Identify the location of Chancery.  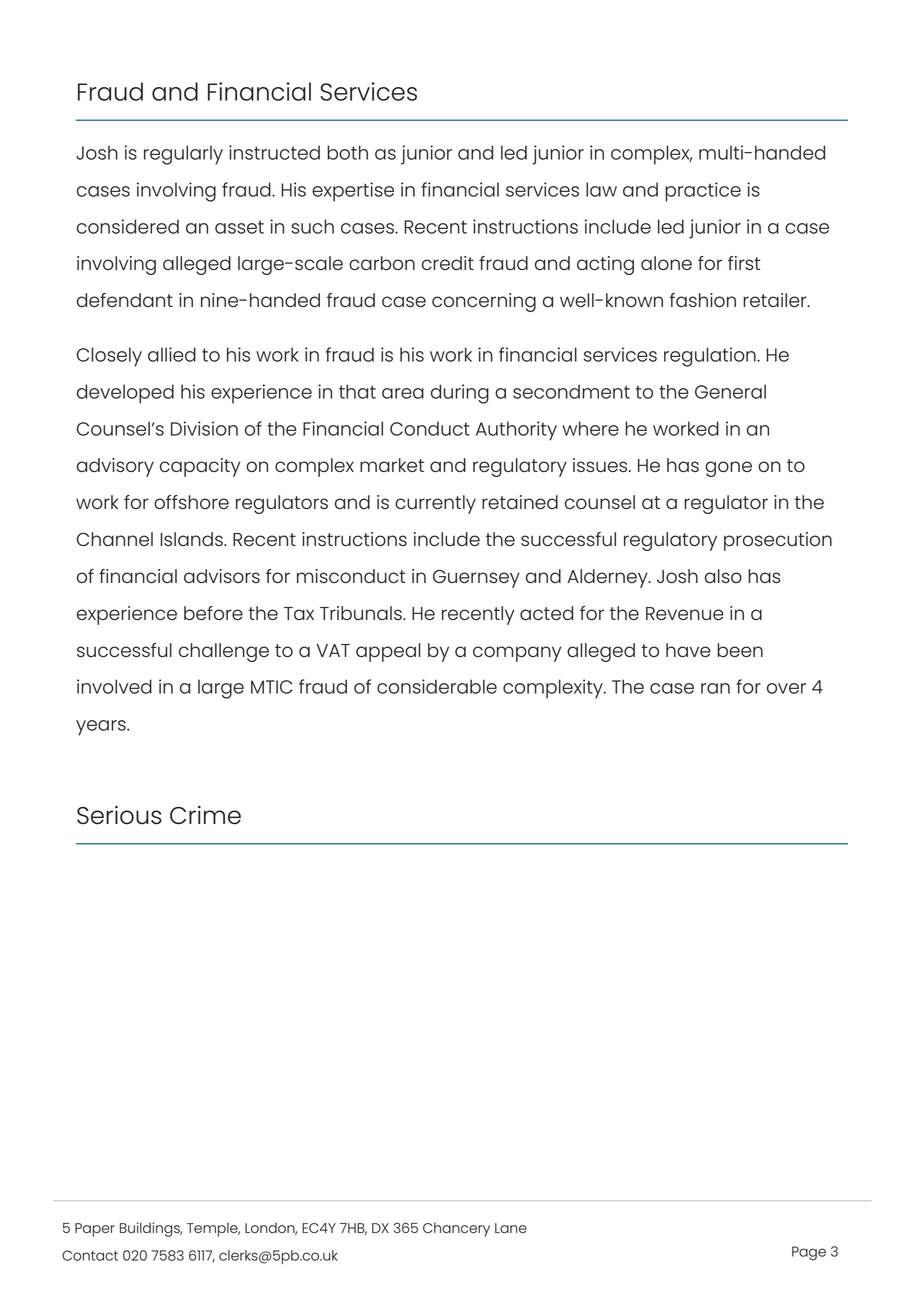
(456, 1229).
